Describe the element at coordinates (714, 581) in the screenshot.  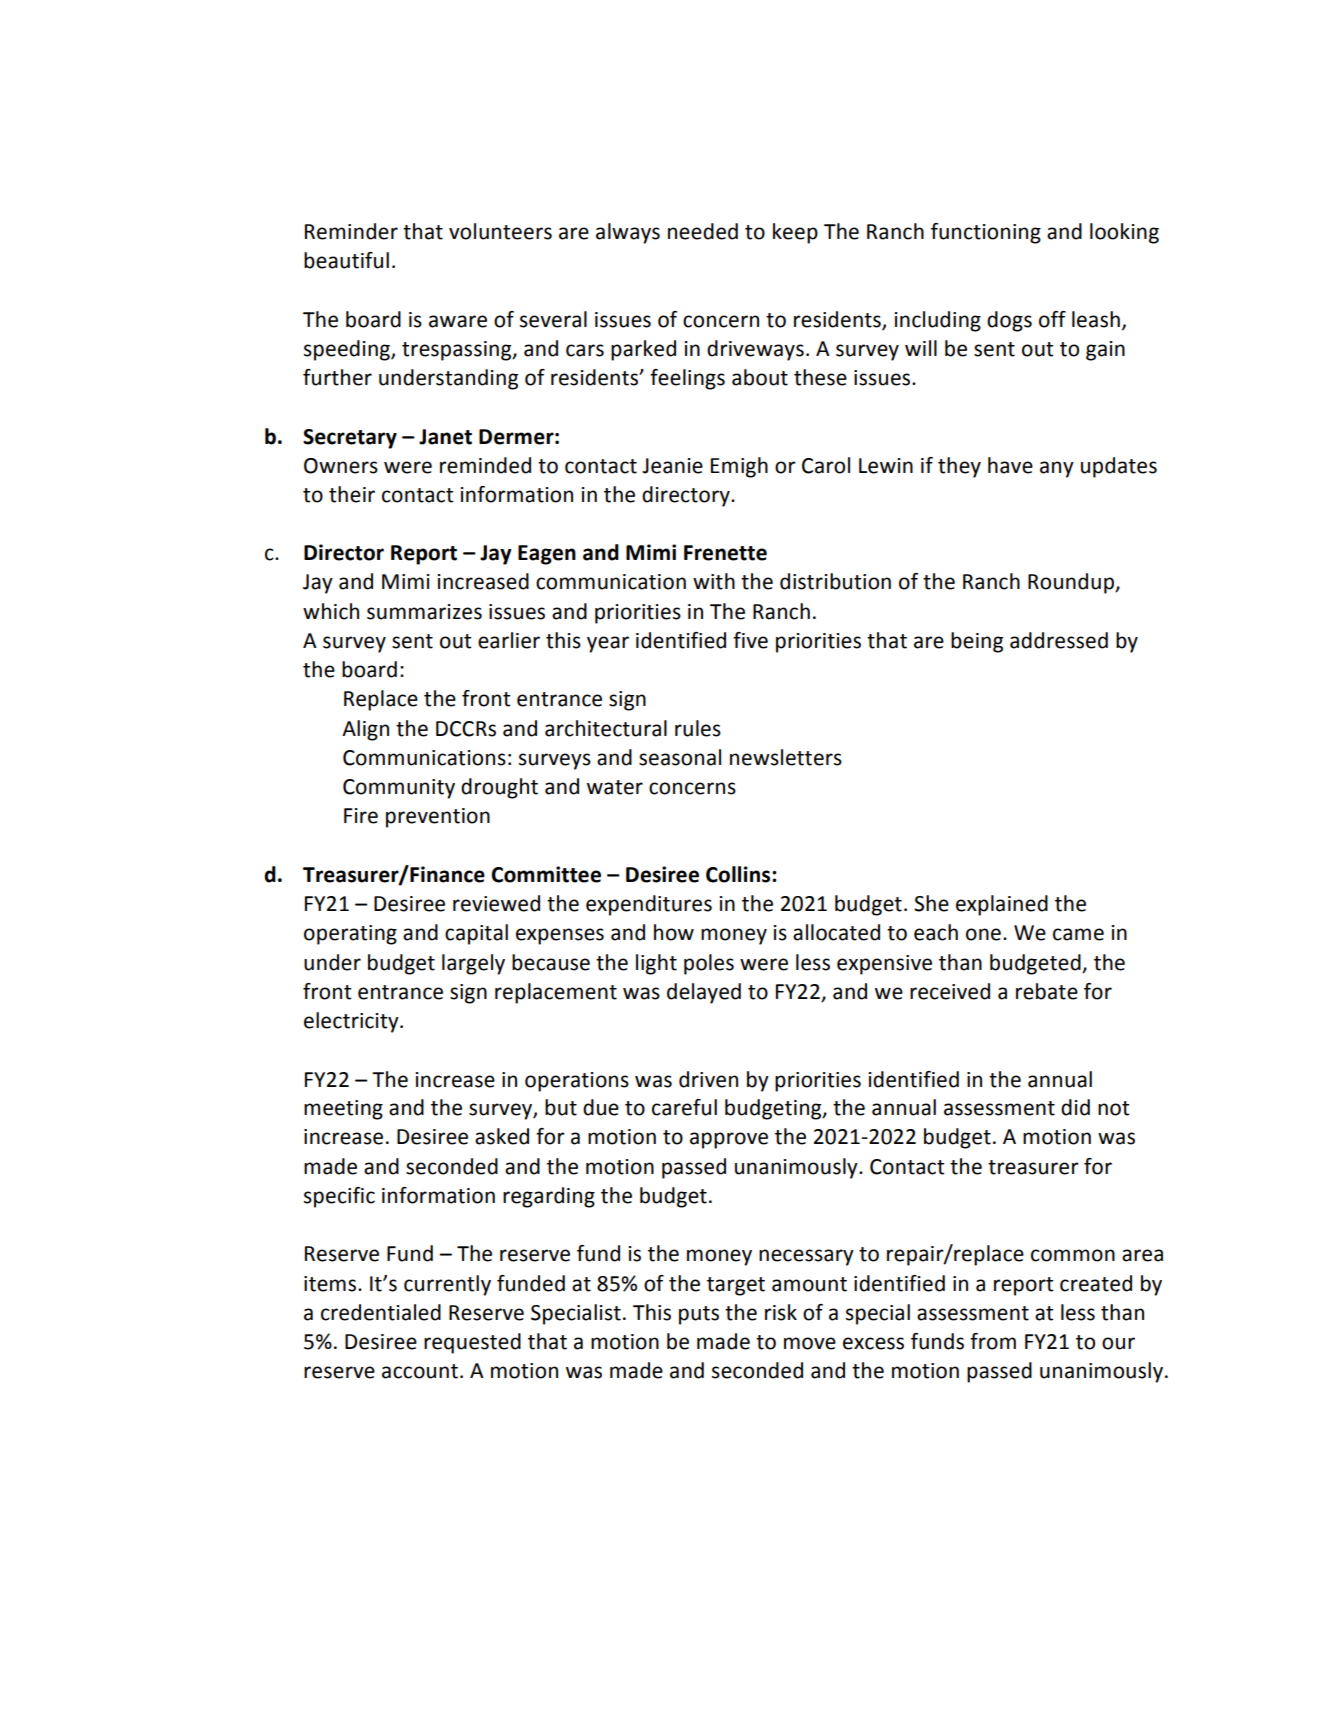
I see `with` at that location.
